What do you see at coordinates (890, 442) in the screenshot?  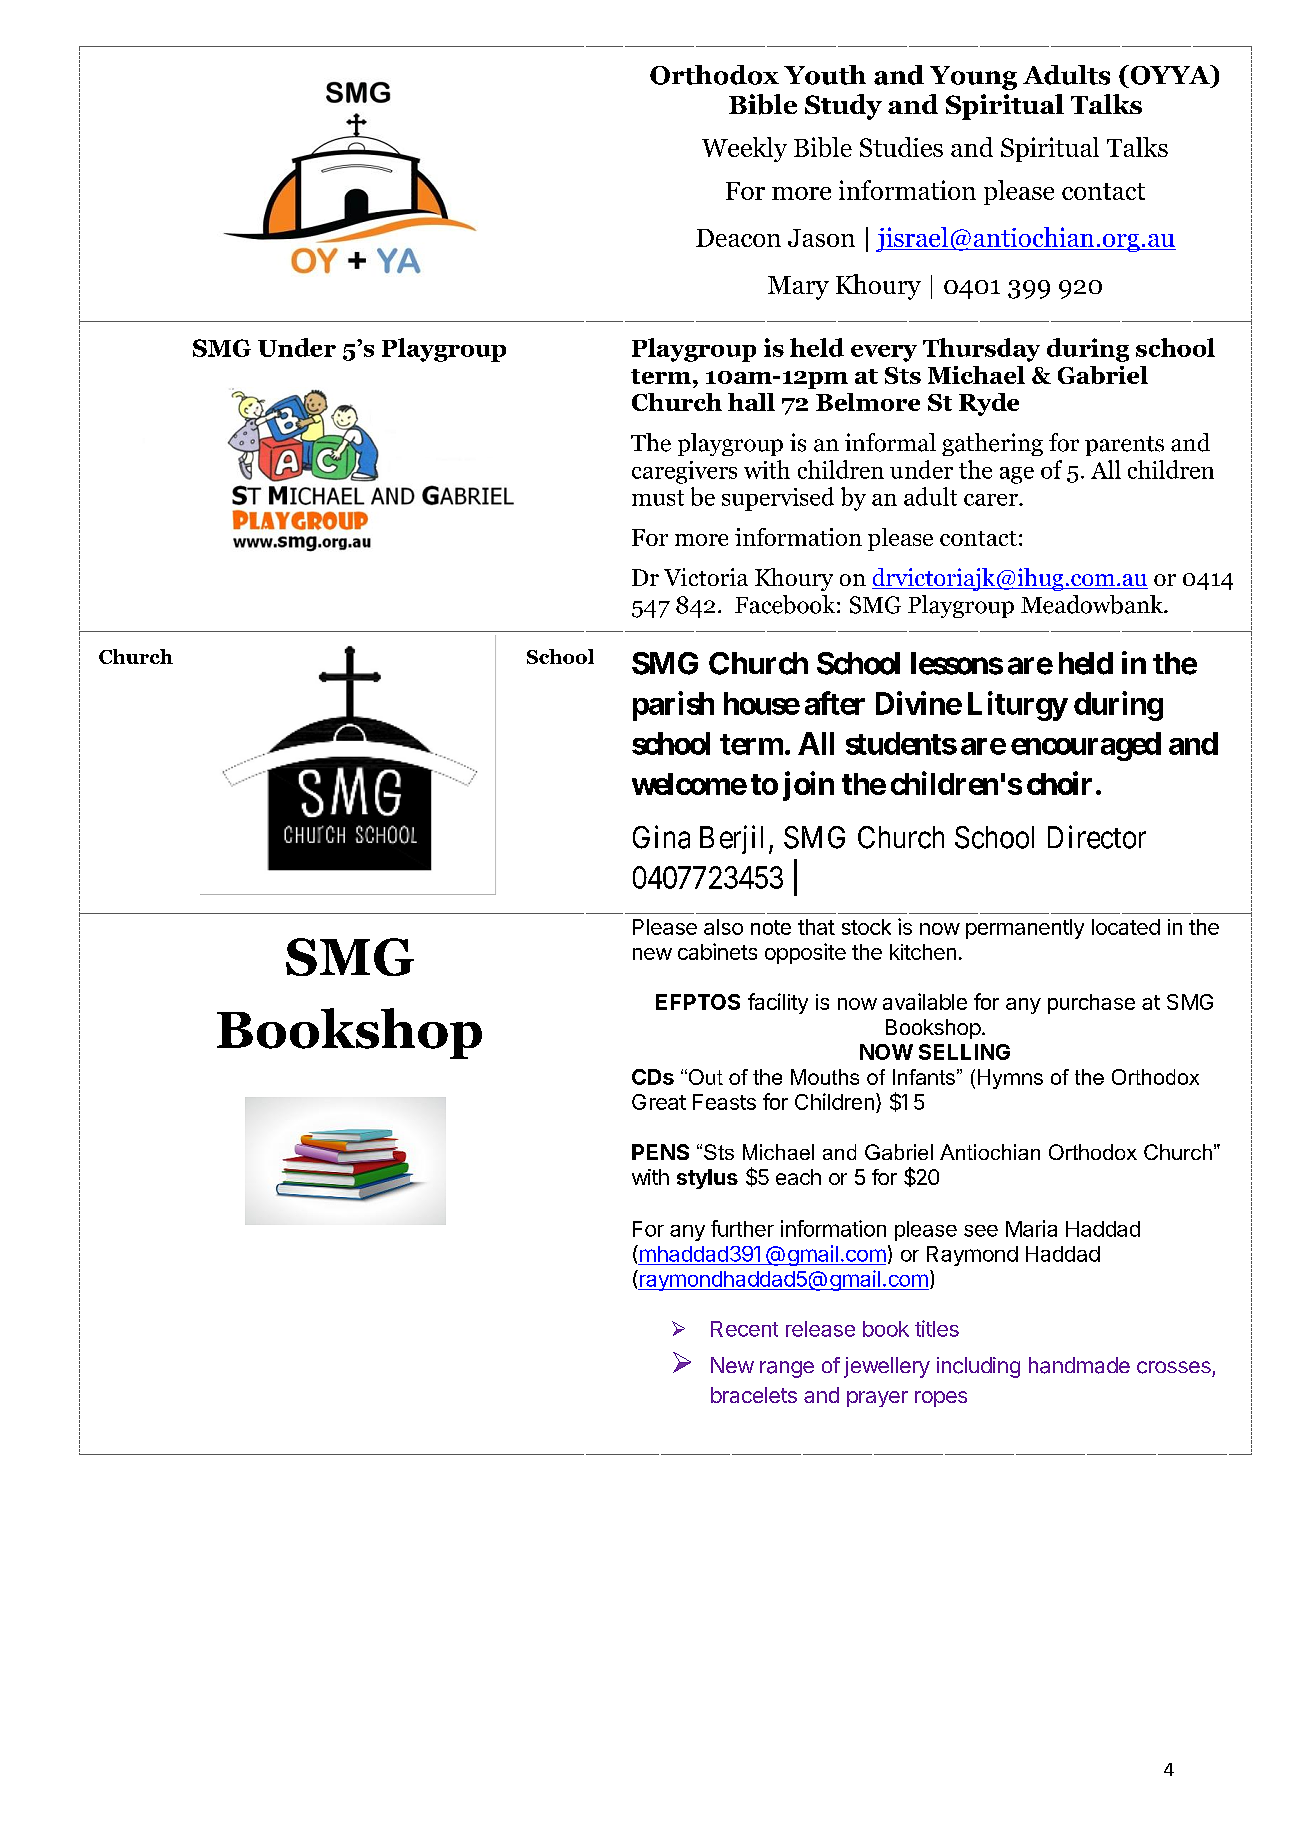 I see `informal` at bounding box center [890, 442].
